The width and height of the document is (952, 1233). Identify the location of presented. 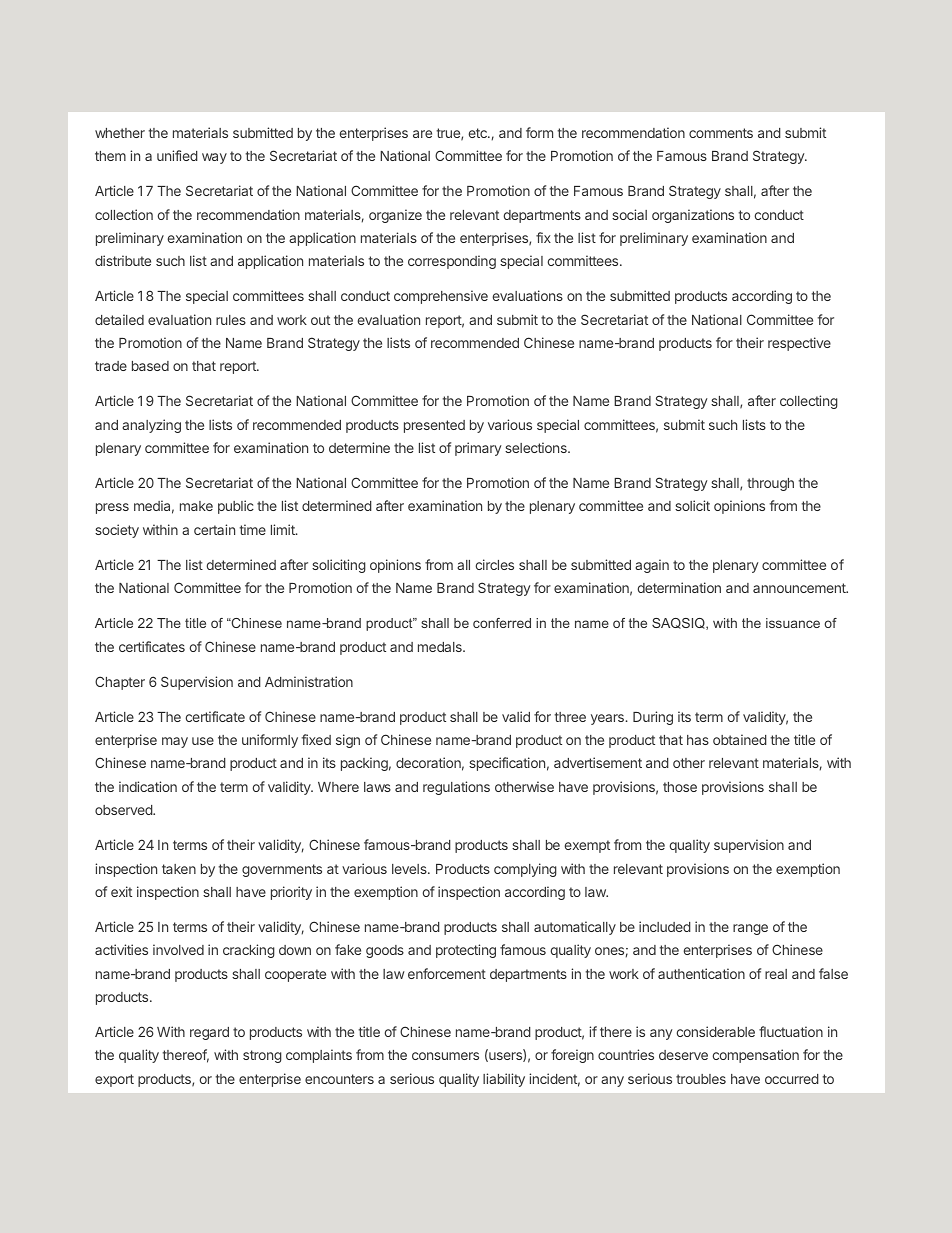
(434, 426).
